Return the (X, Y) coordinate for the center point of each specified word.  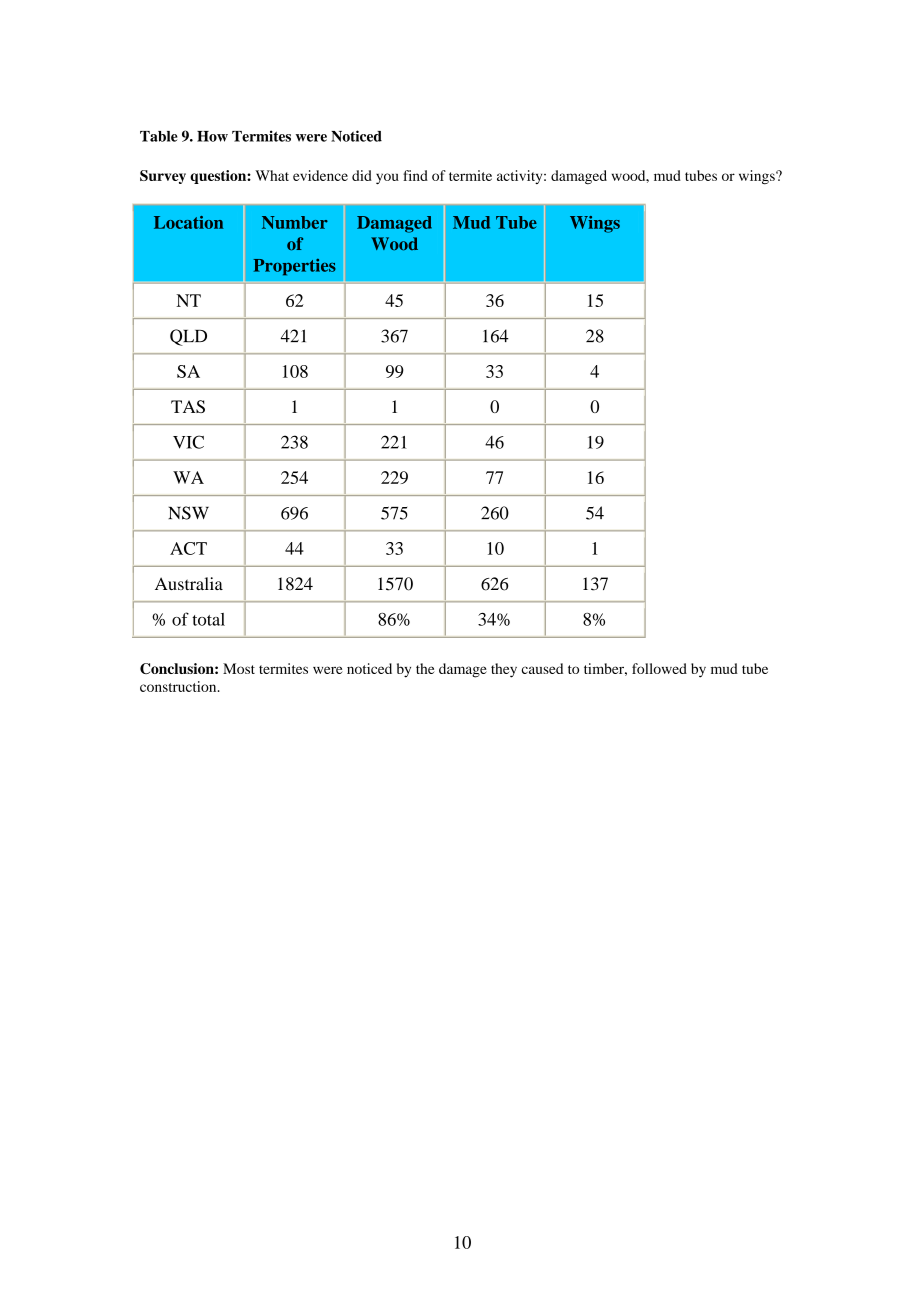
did (362, 175)
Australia (189, 583)
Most (239, 668)
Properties (294, 267)
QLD (188, 337)
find (415, 175)
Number (295, 222)
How (212, 136)
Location (189, 222)
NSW (188, 513)
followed (659, 668)
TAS (188, 406)
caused (542, 668)
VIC (188, 442)
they (504, 670)
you (387, 178)
